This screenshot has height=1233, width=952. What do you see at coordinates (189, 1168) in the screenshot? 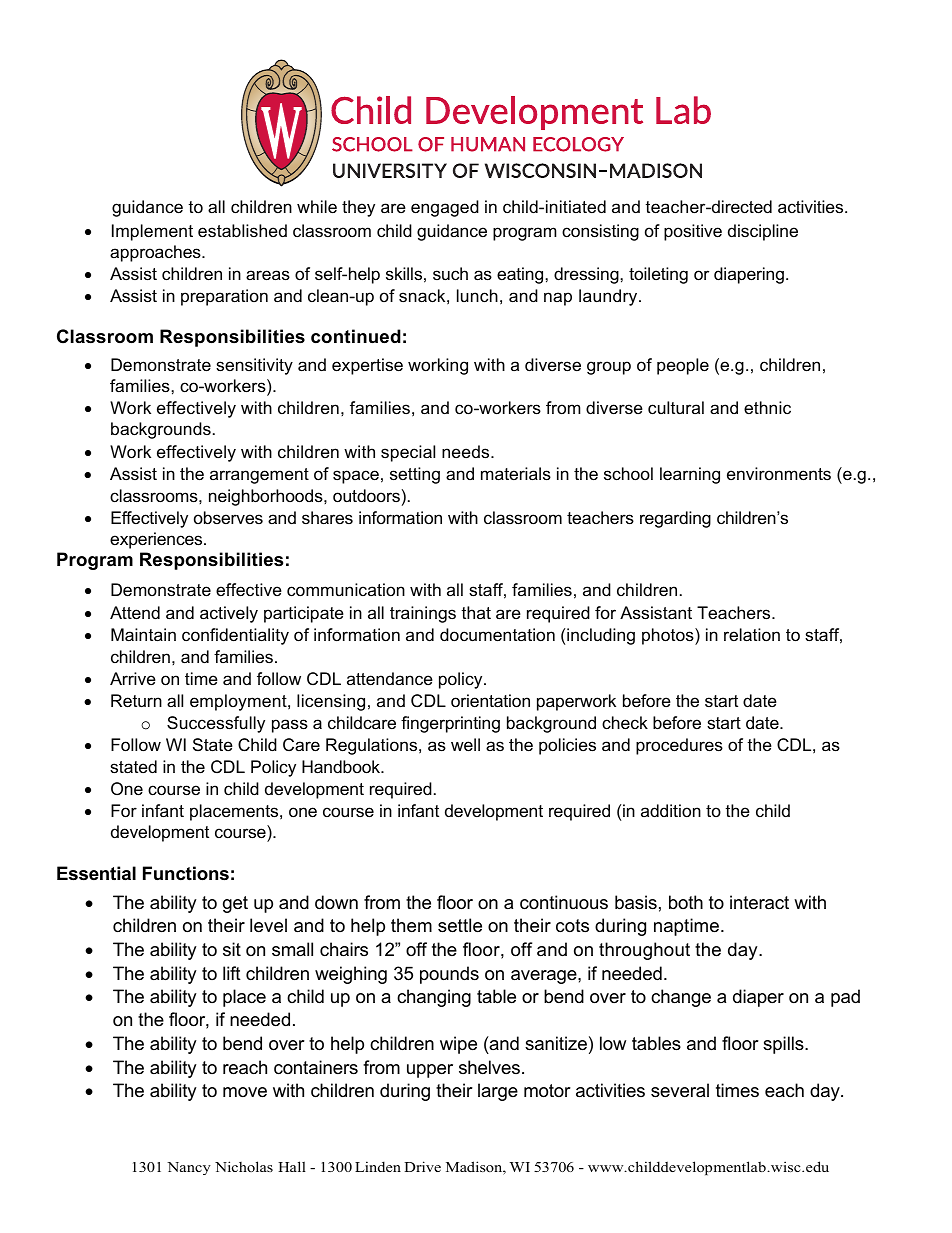
I see `Nancy` at bounding box center [189, 1168].
